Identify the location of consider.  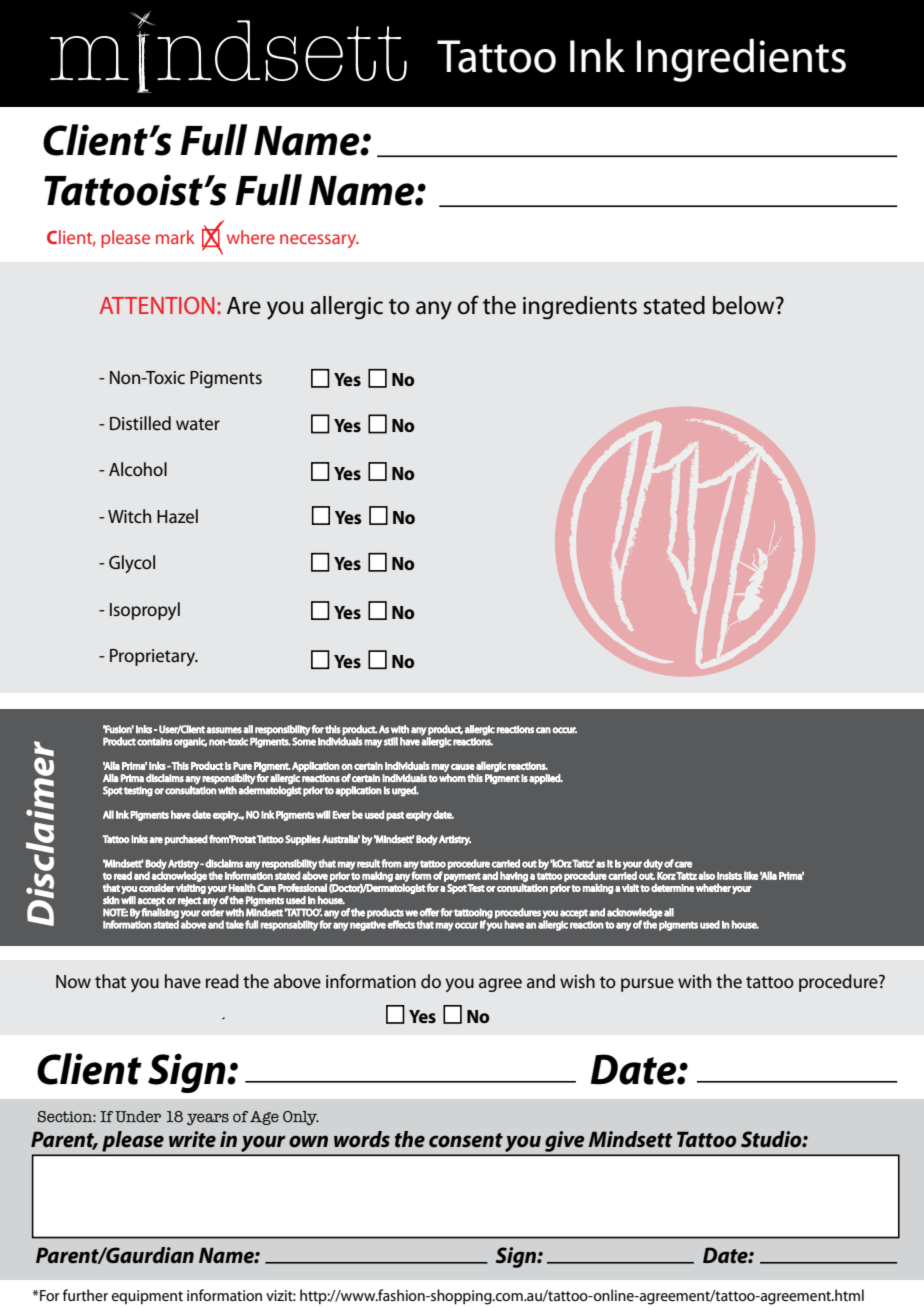
(157, 887).
